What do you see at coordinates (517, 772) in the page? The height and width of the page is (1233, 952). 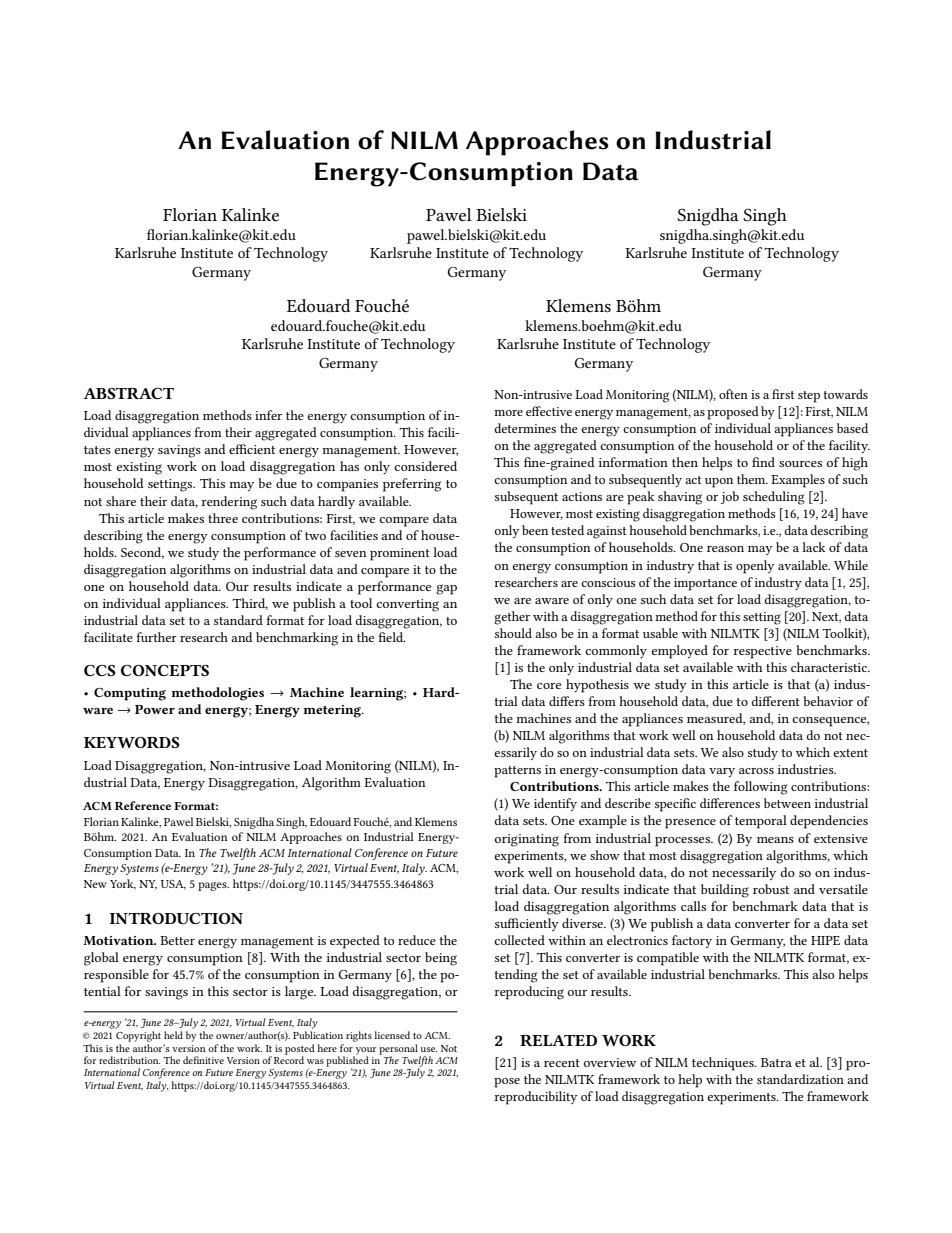 I see `patterns` at bounding box center [517, 772].
